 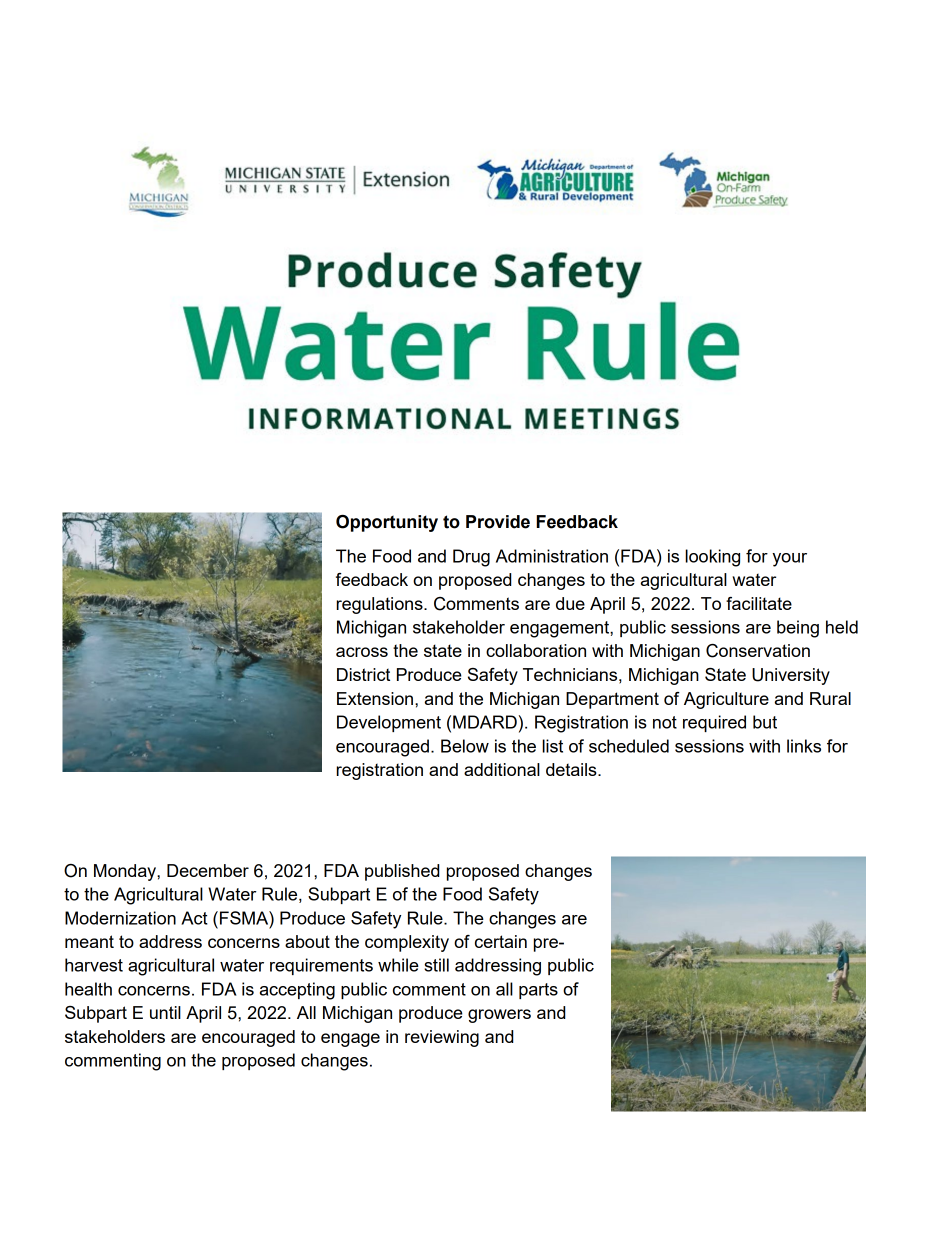 I want to click on until, so click(x=165, y=1012).
